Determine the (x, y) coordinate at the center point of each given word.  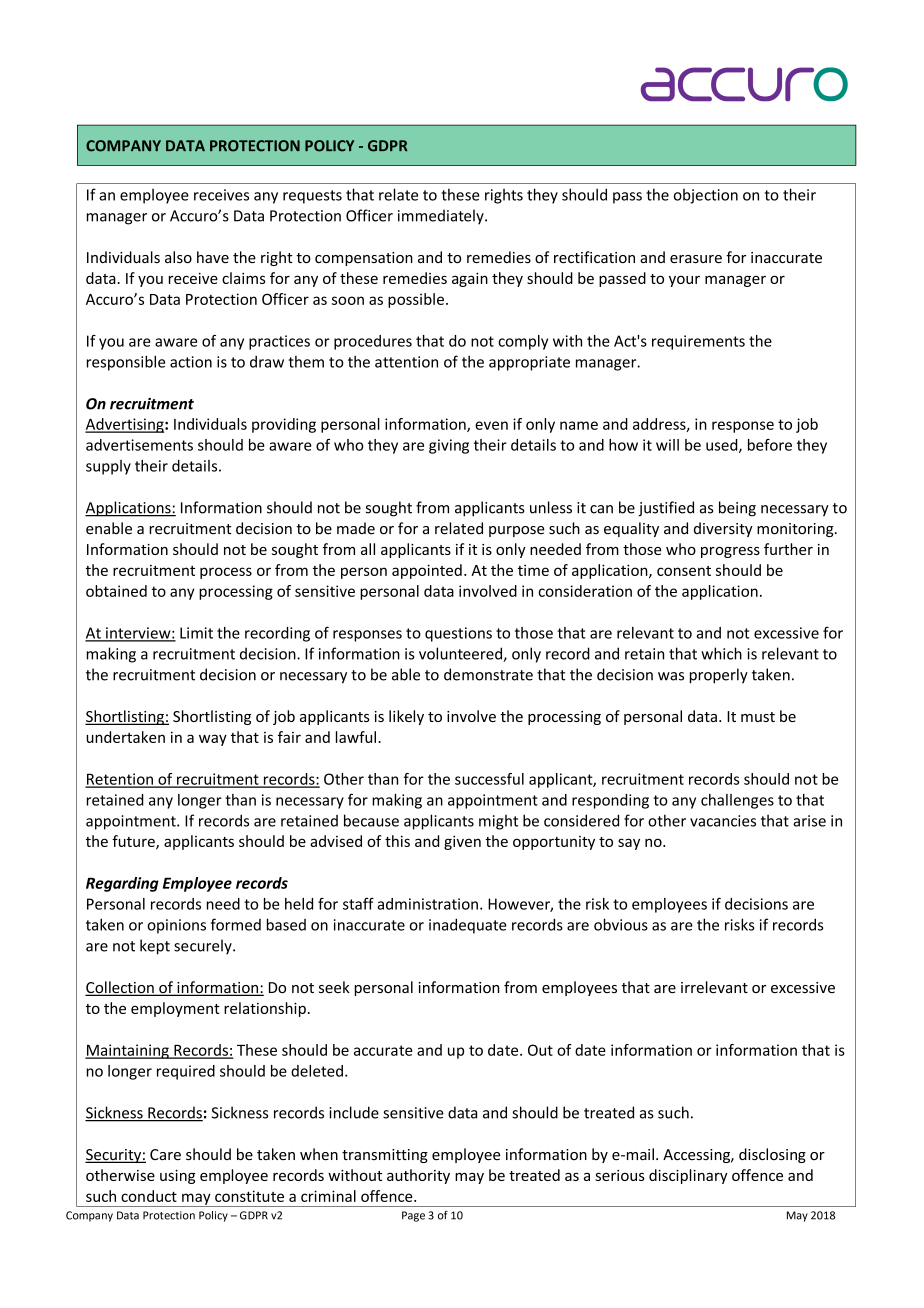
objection (706, 196)
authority (418, 1176)
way (213, 740)
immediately (442, 217)
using (177, 1177)
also (178, 257)
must (758, 717)
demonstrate (488, 674)
